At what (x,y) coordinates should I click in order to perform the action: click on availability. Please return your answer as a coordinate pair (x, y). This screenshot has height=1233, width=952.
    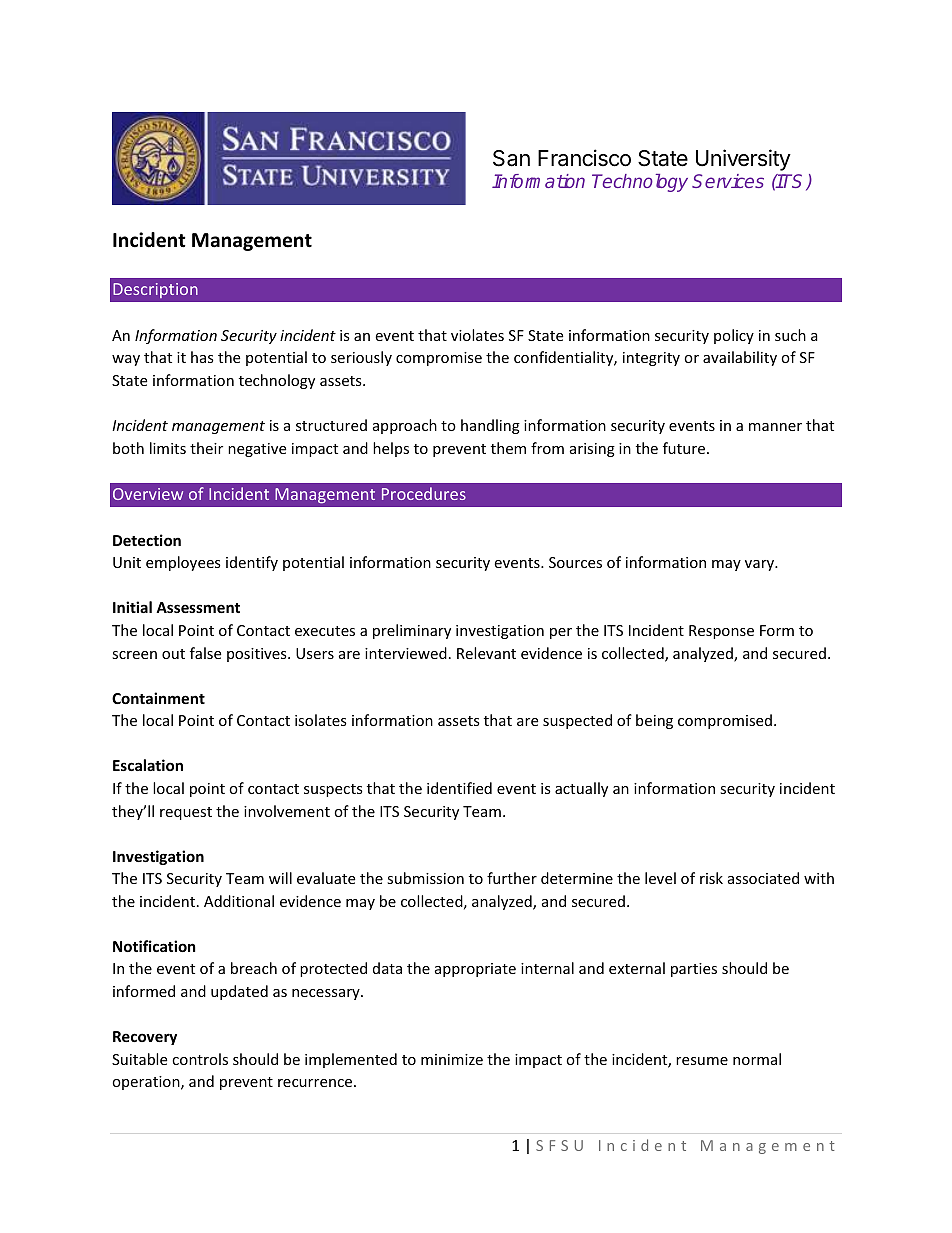
    Looking at the image, I should click on (740, 358).
